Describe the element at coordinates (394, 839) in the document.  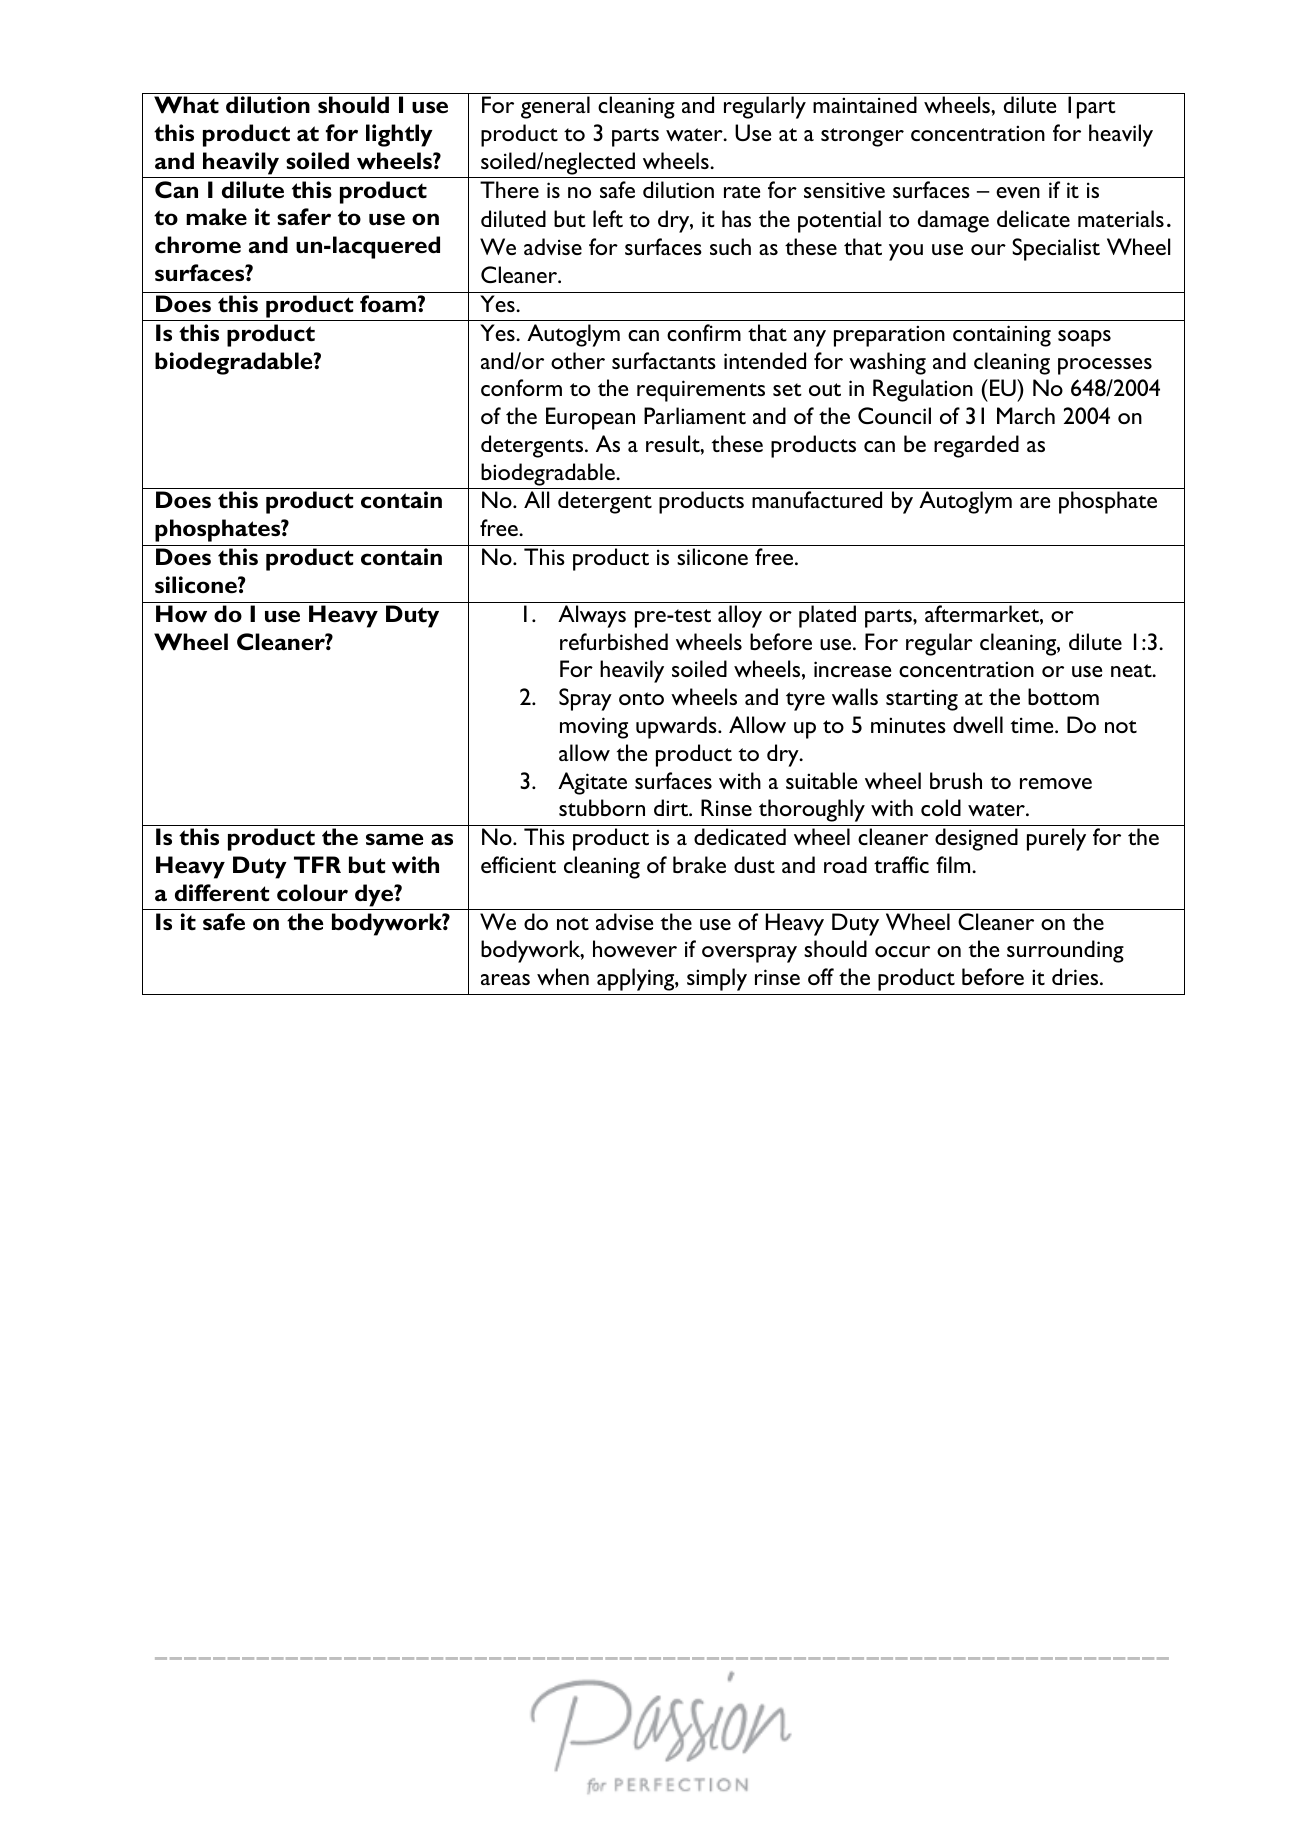
I see `same` at that location.
